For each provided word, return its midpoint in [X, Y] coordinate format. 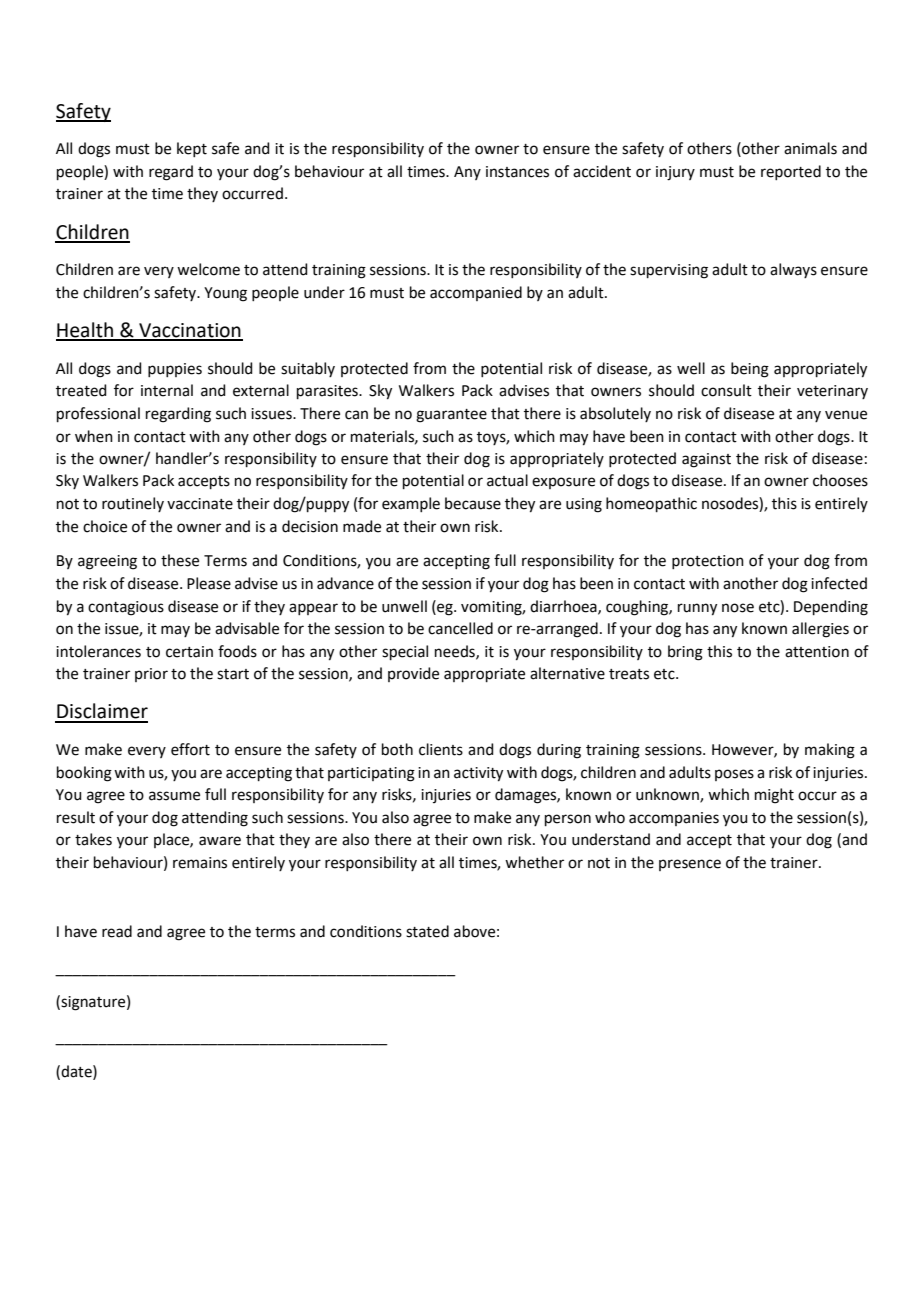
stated [427, 931]
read [117, 931]
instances [517, 172]
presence [690, 865]
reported [791, 172]
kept [192, 149]
